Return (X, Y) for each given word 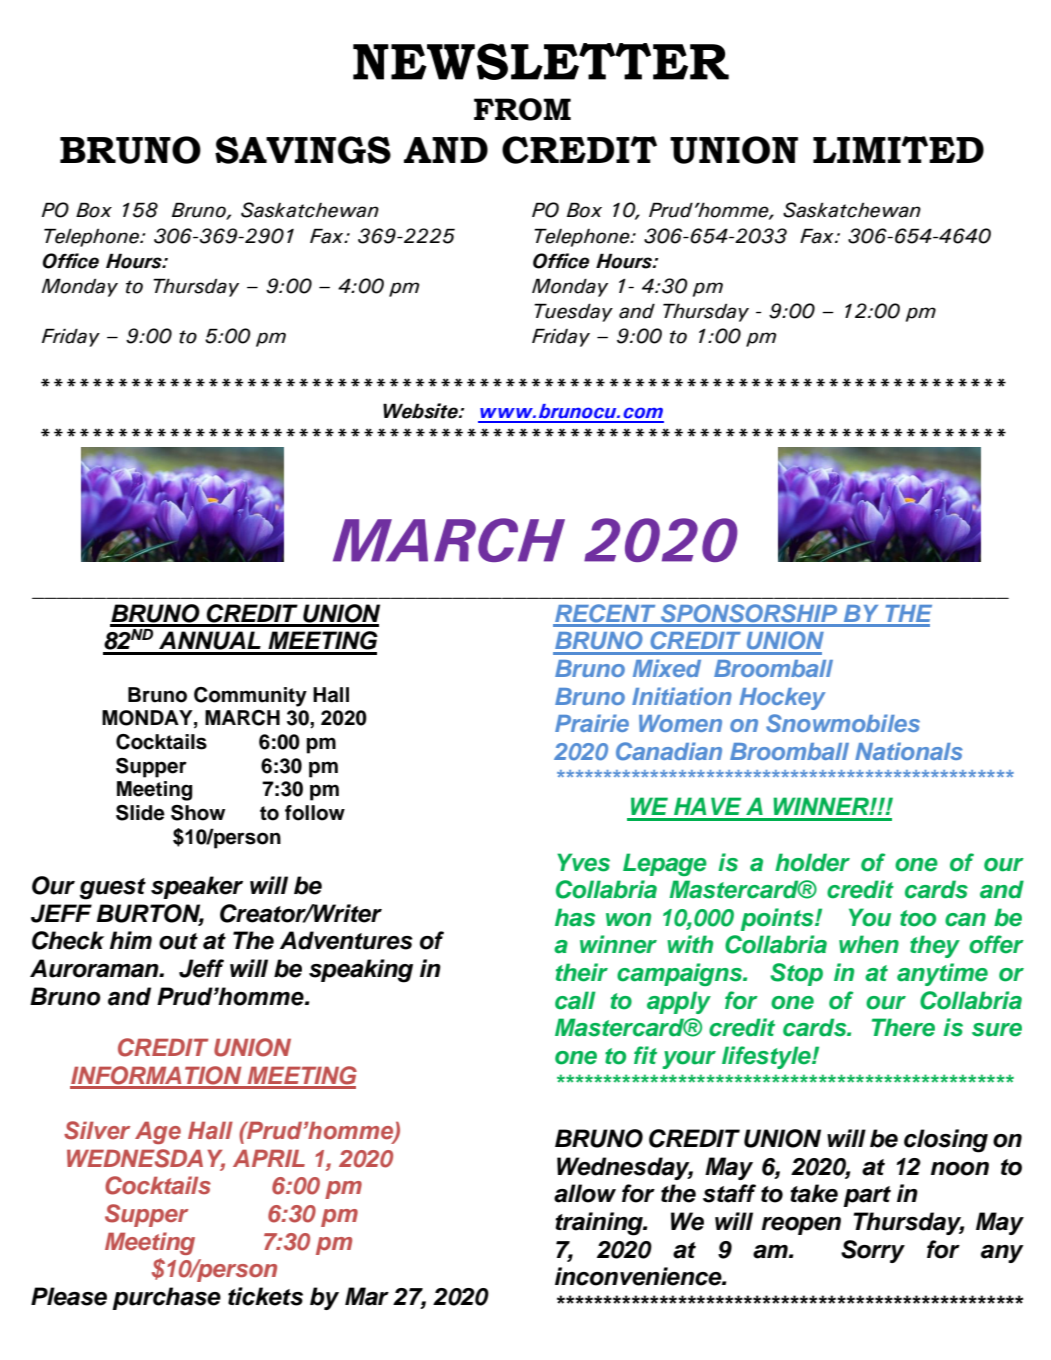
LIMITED (898, 149)
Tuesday (573, 312)
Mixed (667, 668)
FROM (522, 109)
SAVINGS (303, 150)
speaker (197, 887)
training (600, 1224)
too (918, 918)
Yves (583, 862)
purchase (166, 1298)
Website (421, 411)
